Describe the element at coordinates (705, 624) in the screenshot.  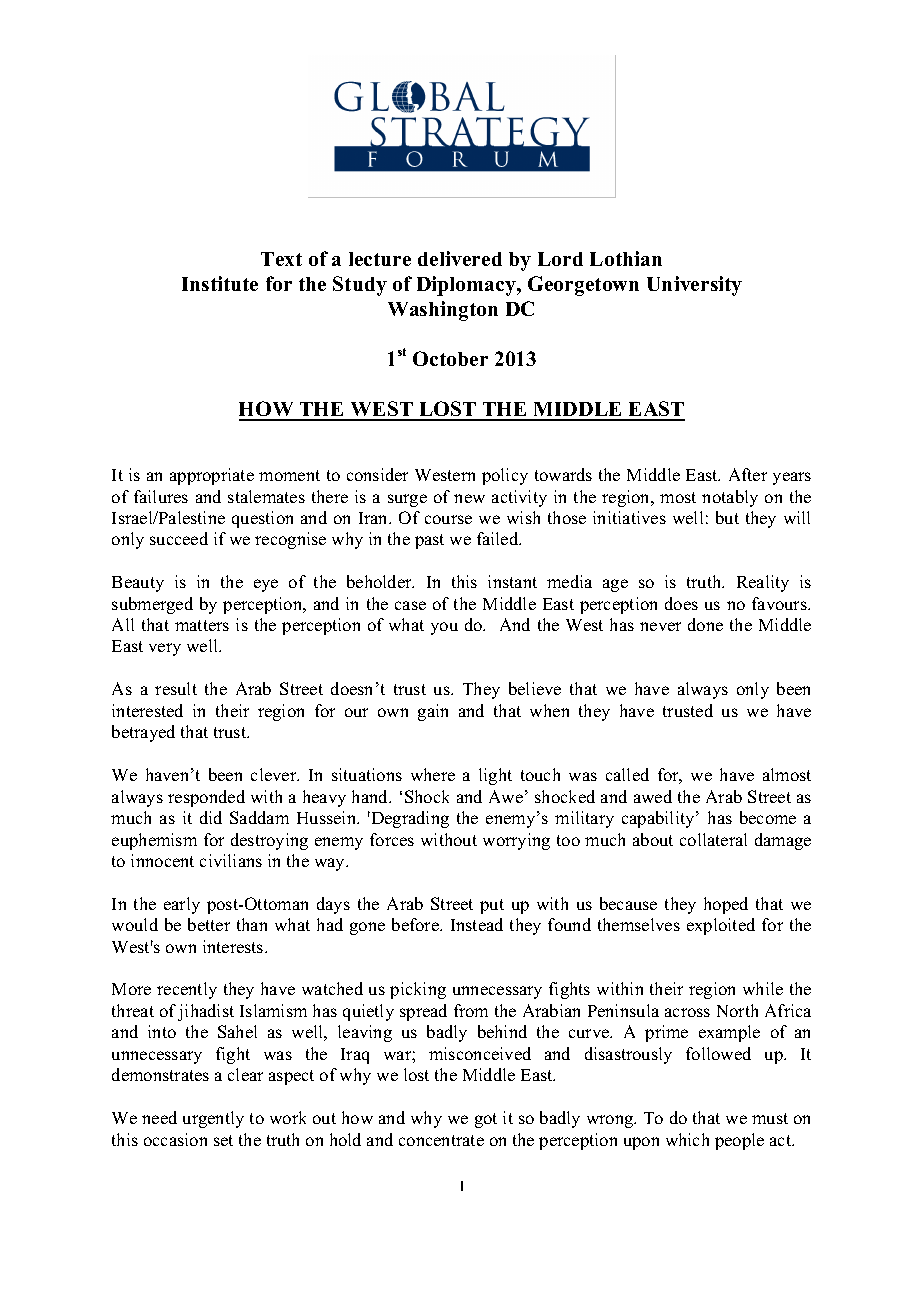
I see `done` at that location.
